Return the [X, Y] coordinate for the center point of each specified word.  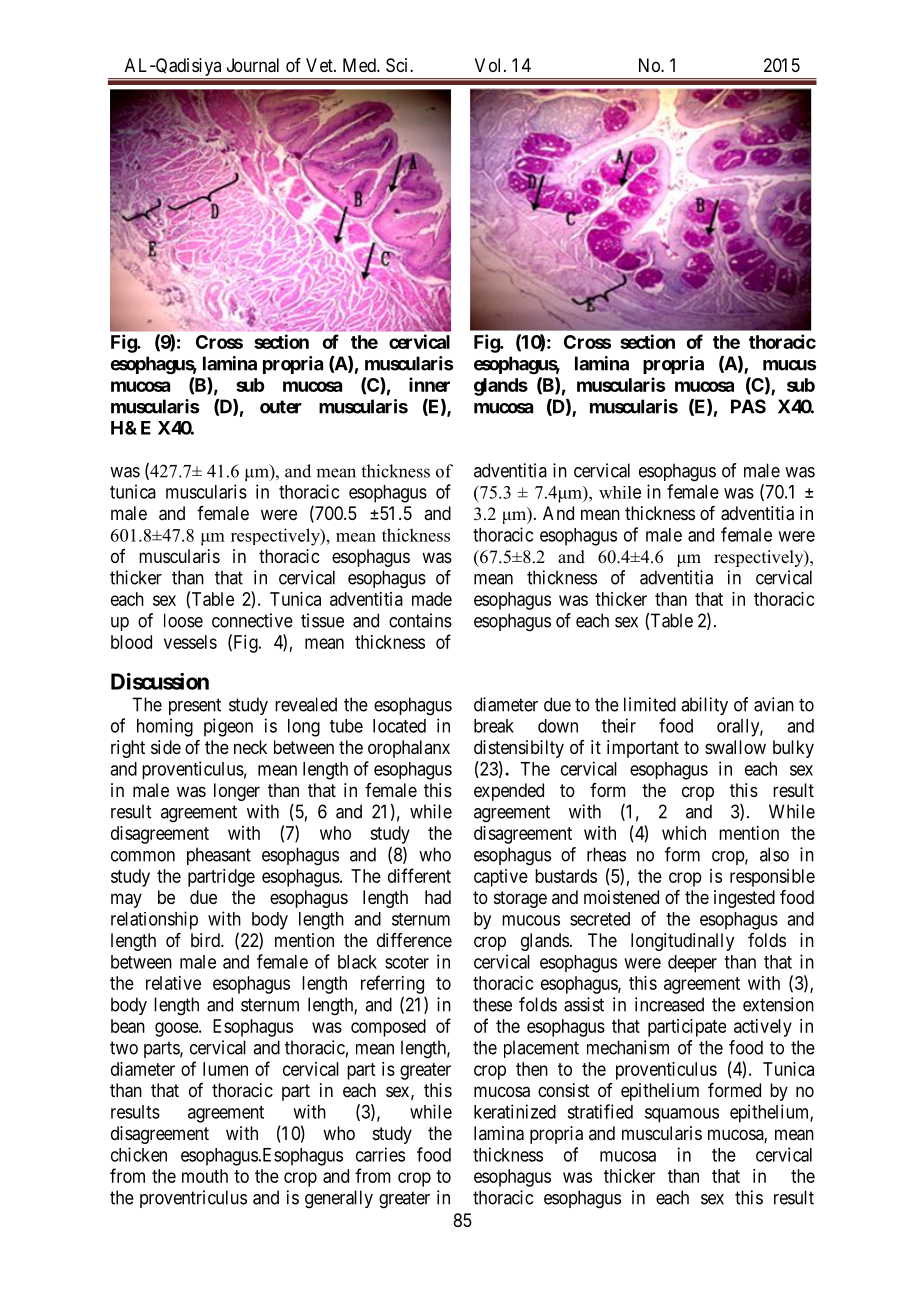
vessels [190, 642]
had [438, 897]
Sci [398, 65]
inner [429, 384]
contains [420, 620]
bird [206, 940]
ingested [744, 899]
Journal [253, 65]
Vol [490, 65]
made [432, 599]
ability [704, 706]
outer [281, 407]
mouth [205, 1176]
